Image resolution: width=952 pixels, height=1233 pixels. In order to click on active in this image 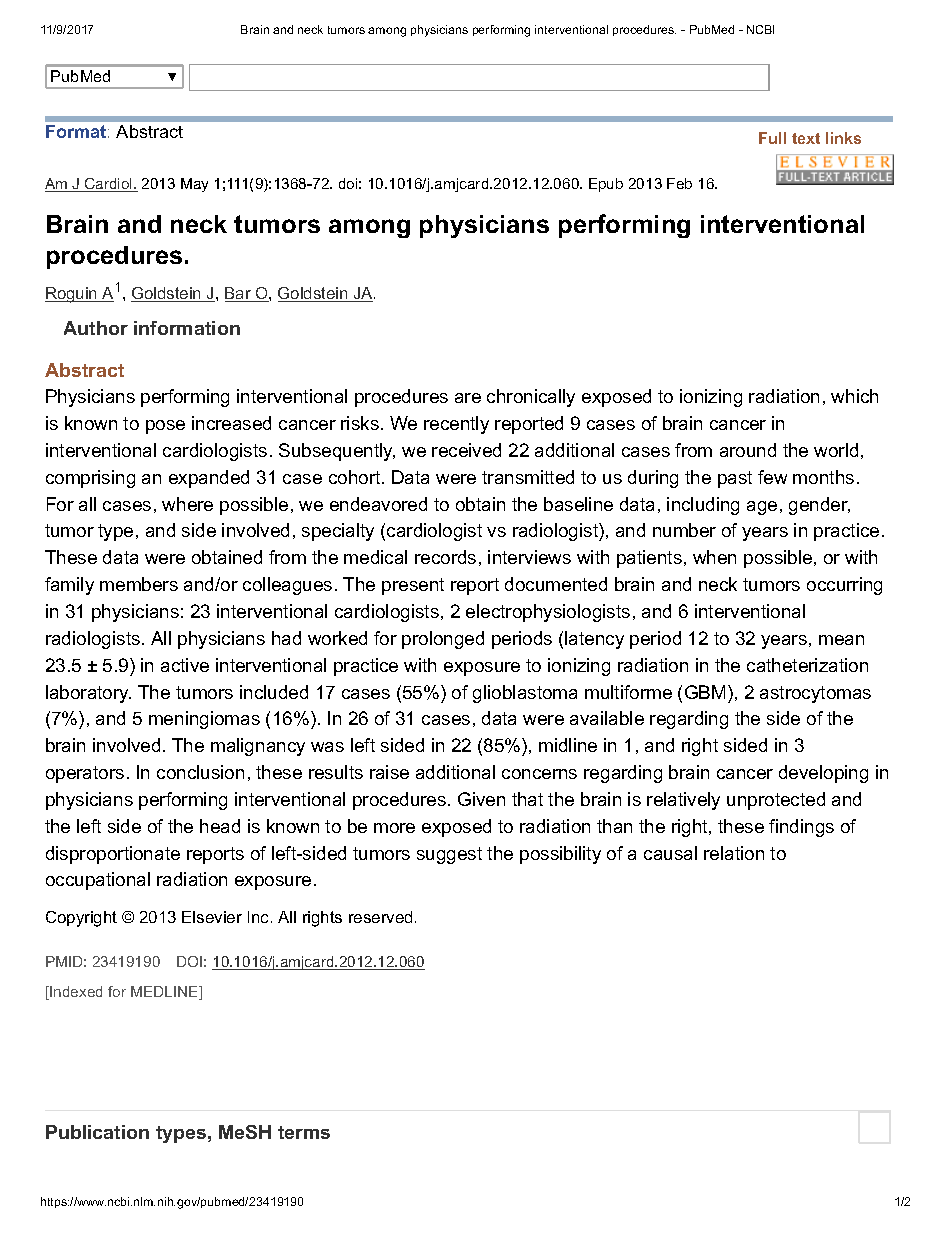, I will do `click(185, 665)`.
